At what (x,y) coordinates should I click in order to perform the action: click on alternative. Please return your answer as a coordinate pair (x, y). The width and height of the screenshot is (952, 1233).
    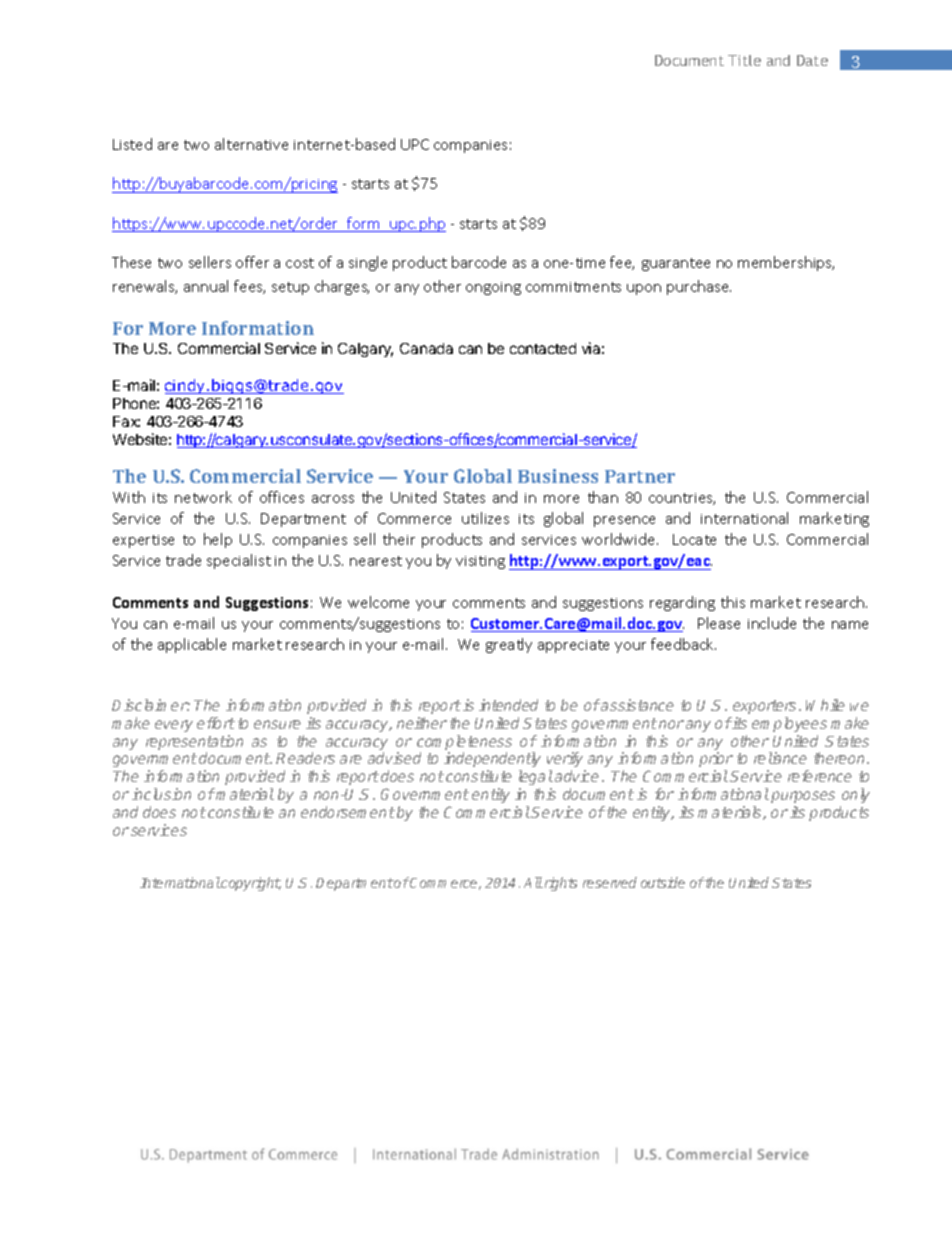
    Looking at the image, I should click on (251, 144).
